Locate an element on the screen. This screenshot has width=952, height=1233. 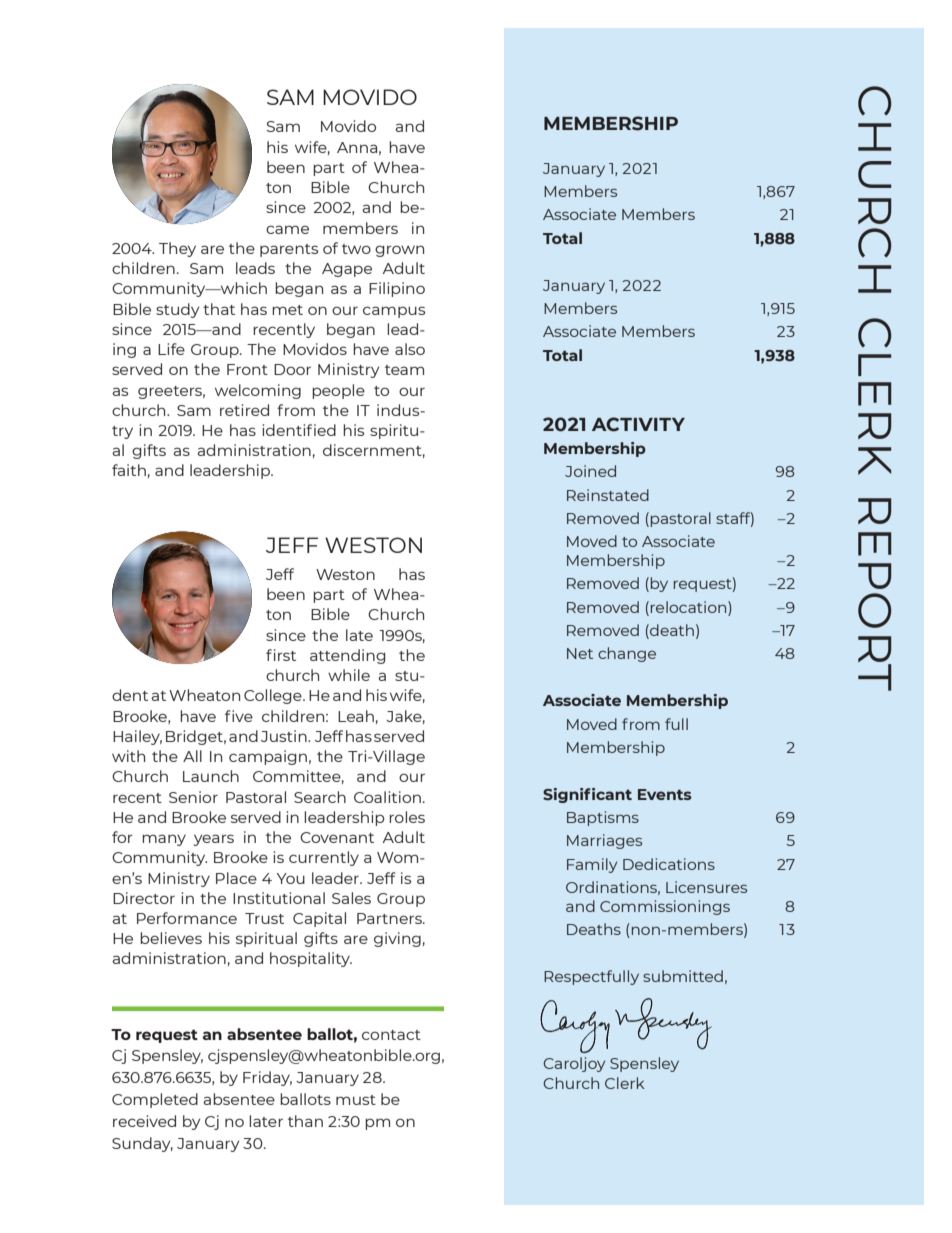
Family is located at coordinates (592, 865).
